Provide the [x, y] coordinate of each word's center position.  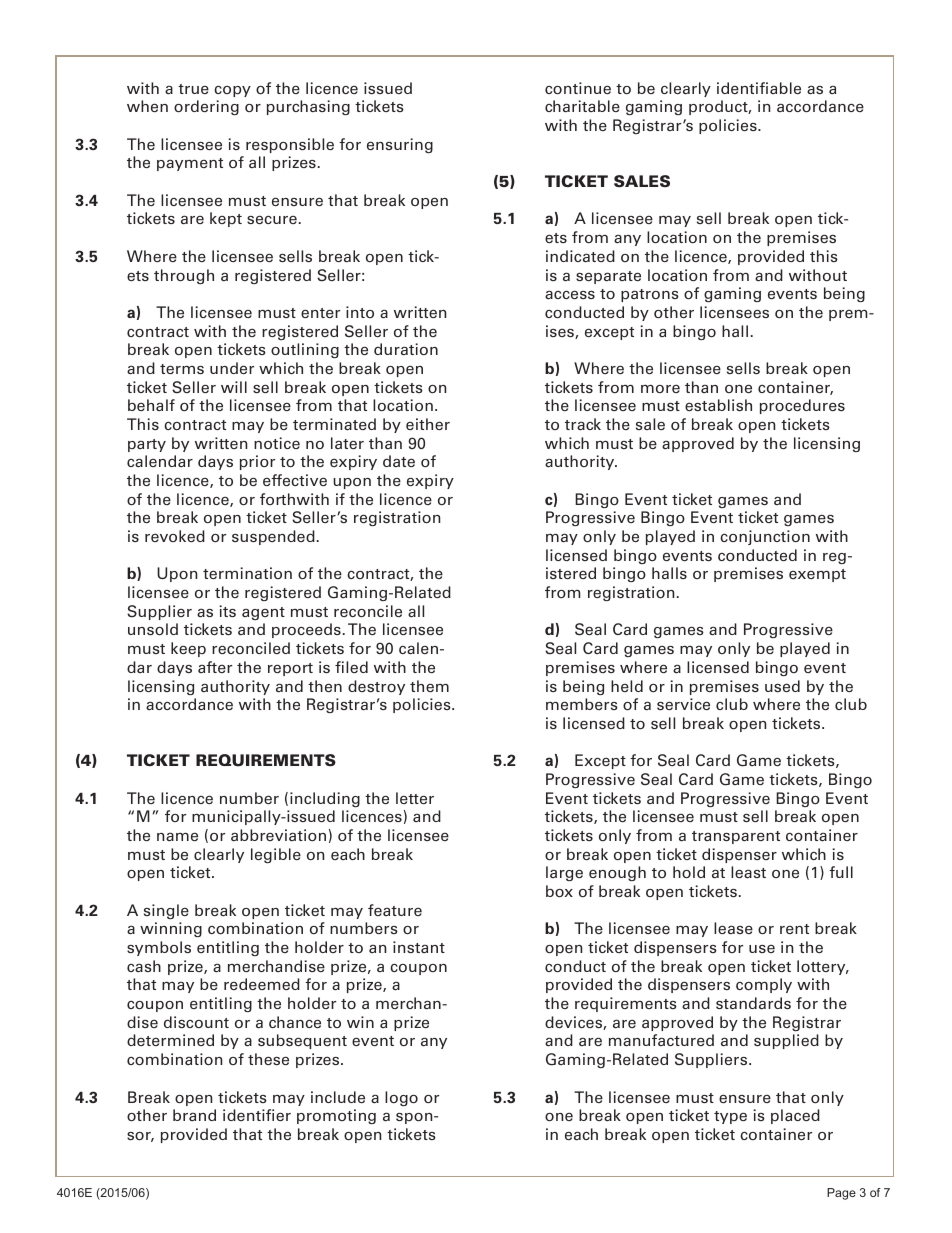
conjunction [765, 537]
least [748, 872]
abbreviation [278, 835]
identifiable [759, 88]
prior [257, 462]
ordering [206, 107]
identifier [257, 1115]
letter [415, 798]
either [428, 424]
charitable [582, 106]
